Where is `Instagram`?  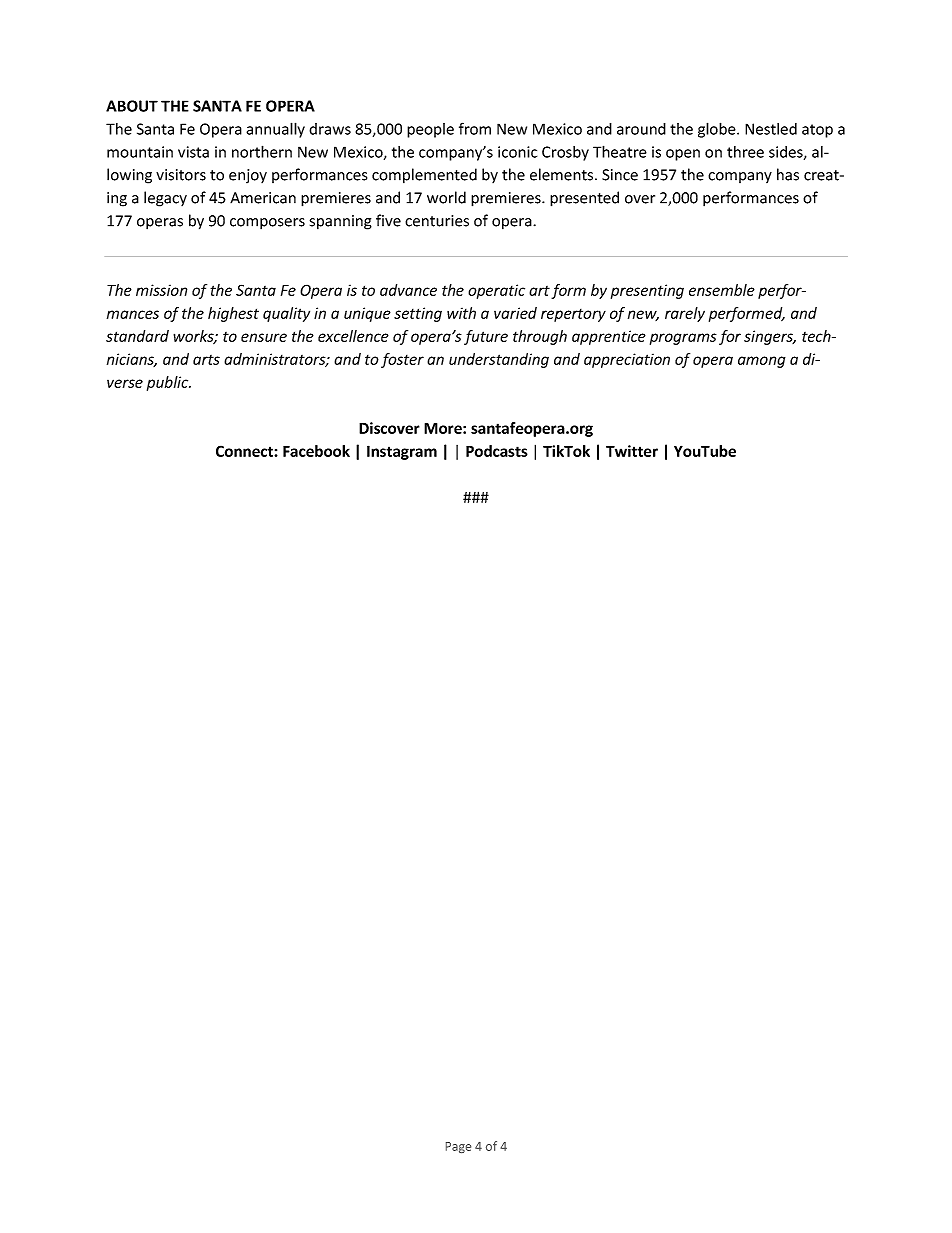 Instagram is located at coordinates (402, 452).
